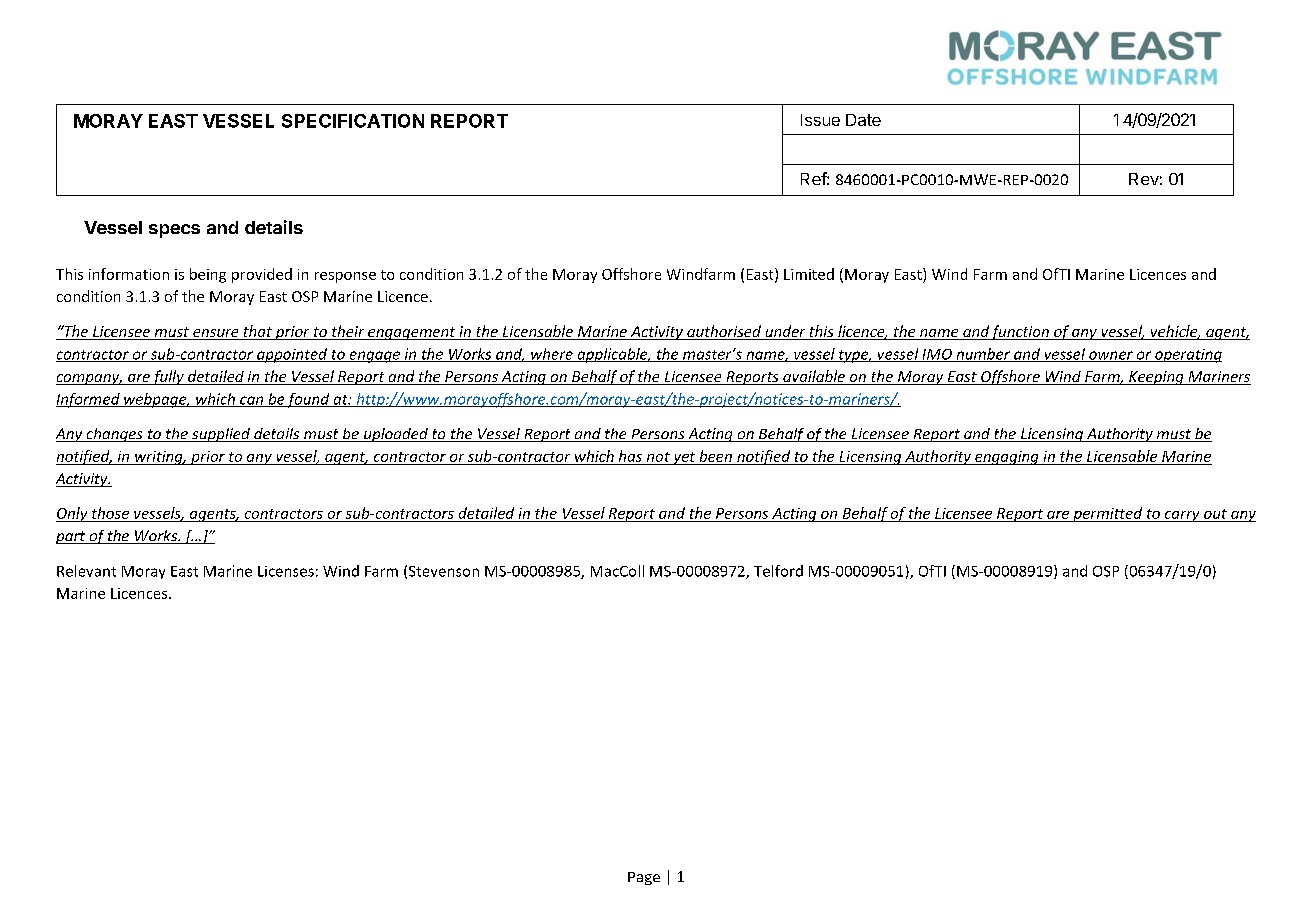  Describe the element at coordinates (820, 120) in the image. I see `Issue` at that location.
